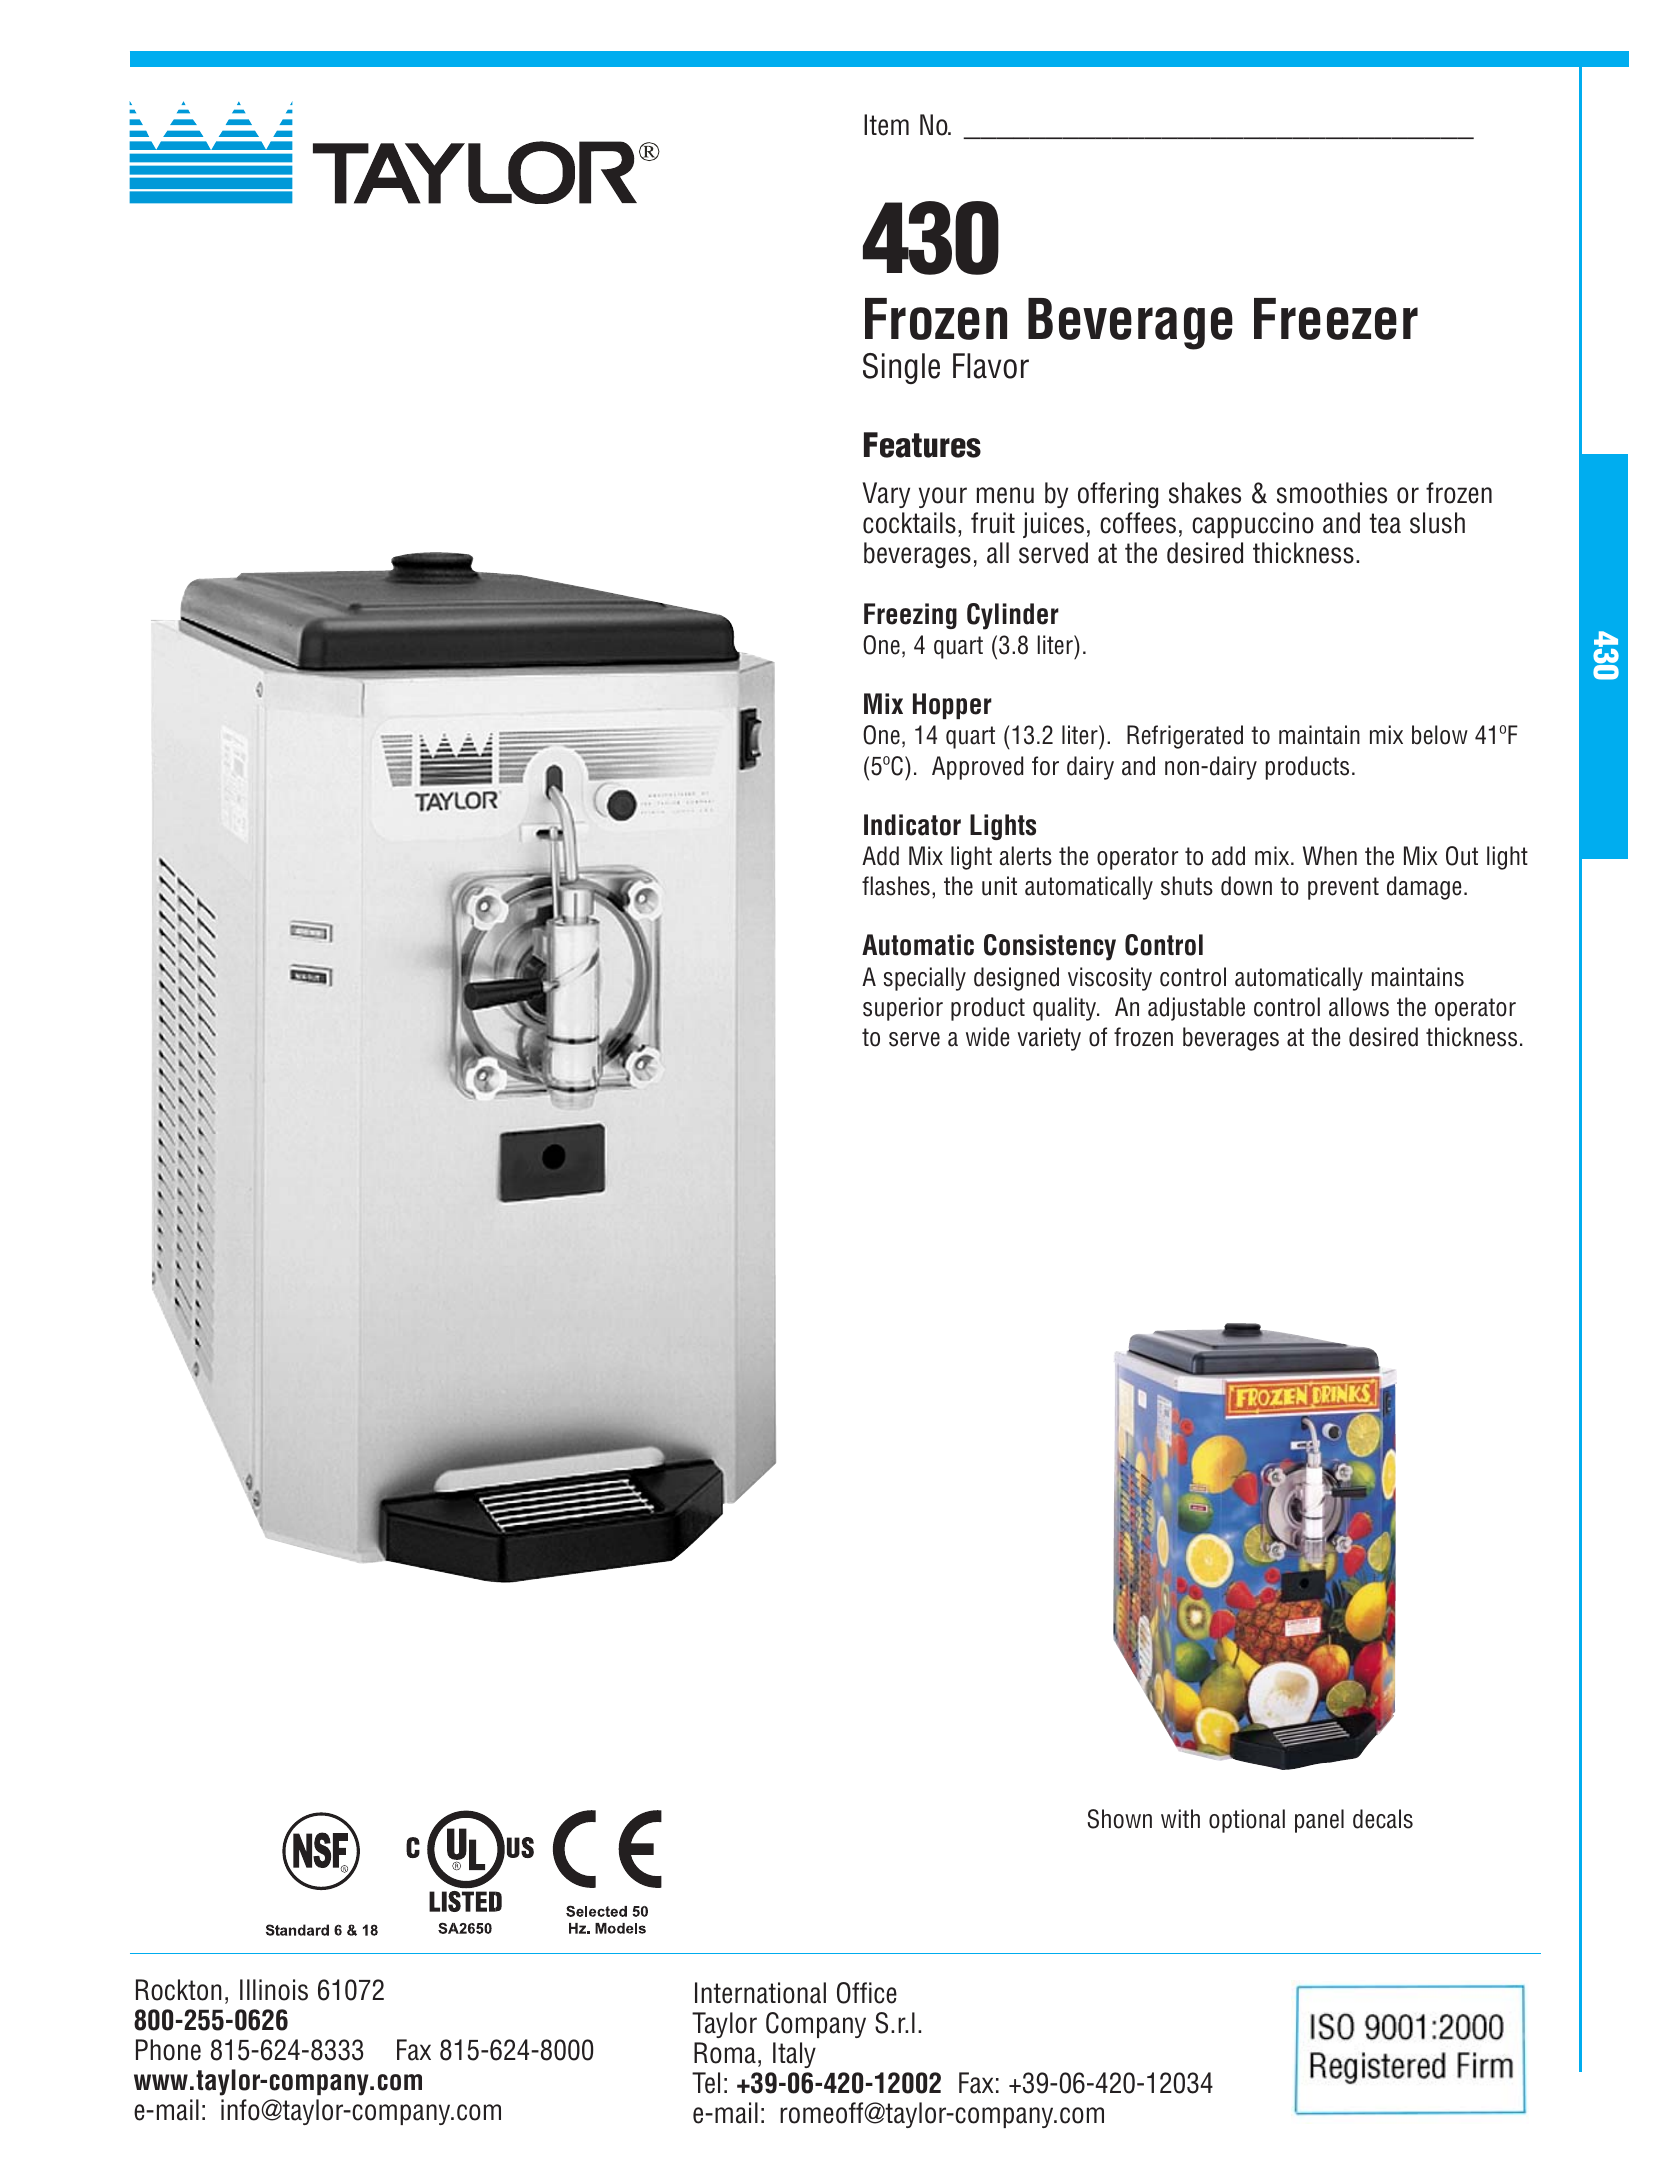 The image size is (1678, 2171). Describe the element at coordinates (274, 1990) in the image. I see `Illinois` at that location.
